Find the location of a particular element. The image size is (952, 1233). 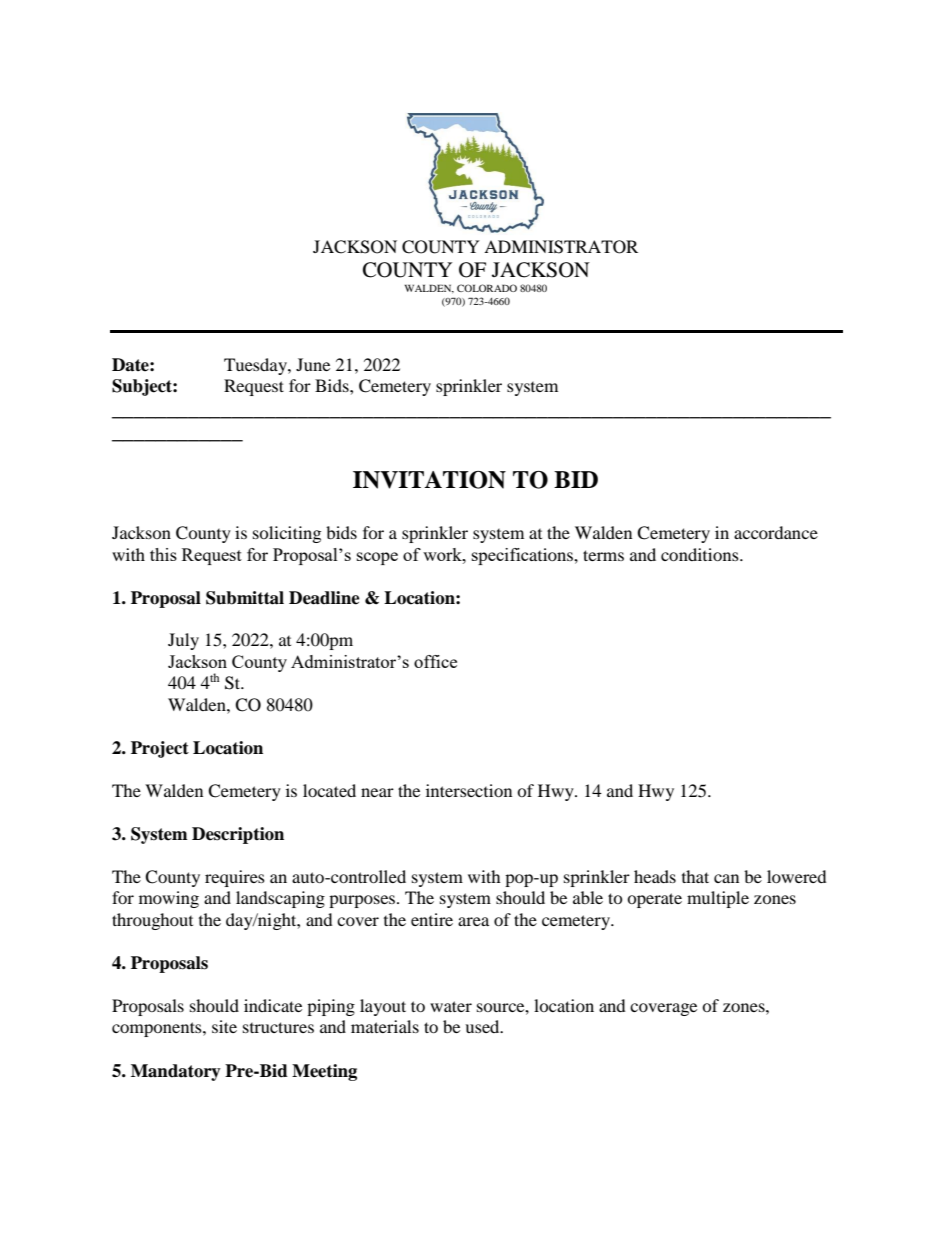

accordance is located at coordinates (776, 532).
